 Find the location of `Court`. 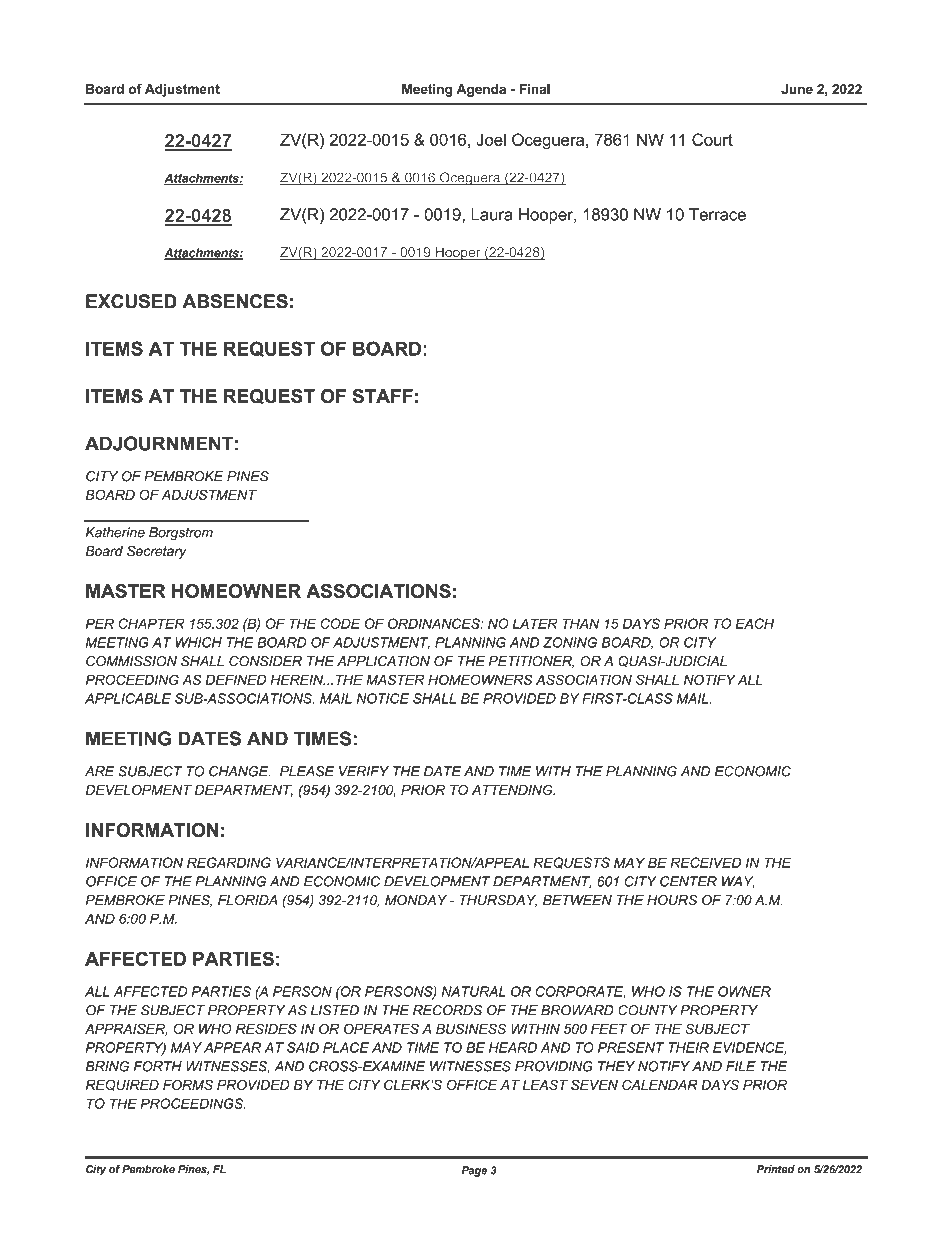

Court is located at coordinates (712, 139).
